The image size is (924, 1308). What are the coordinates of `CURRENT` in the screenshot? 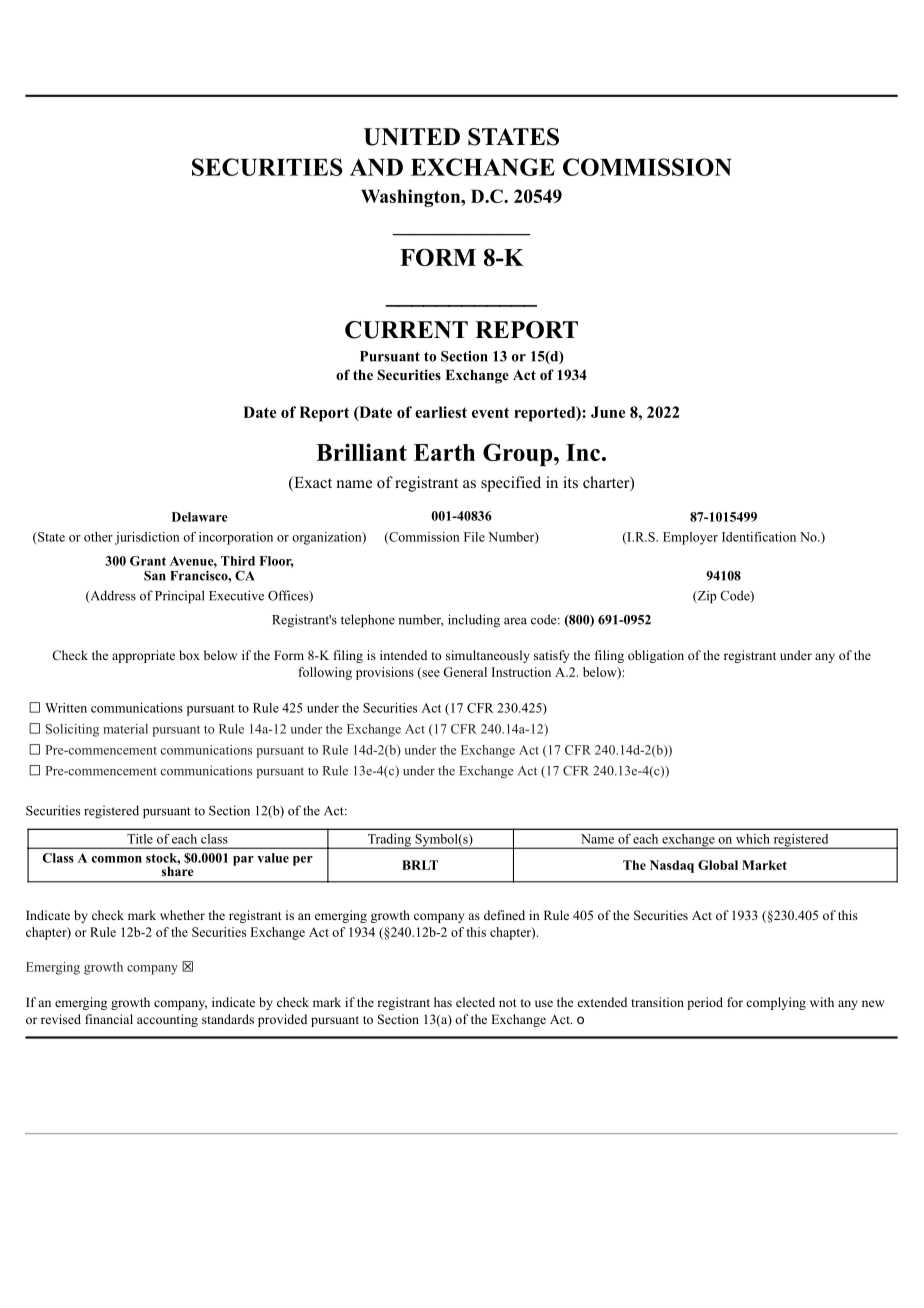 It's located at (406, 330).
